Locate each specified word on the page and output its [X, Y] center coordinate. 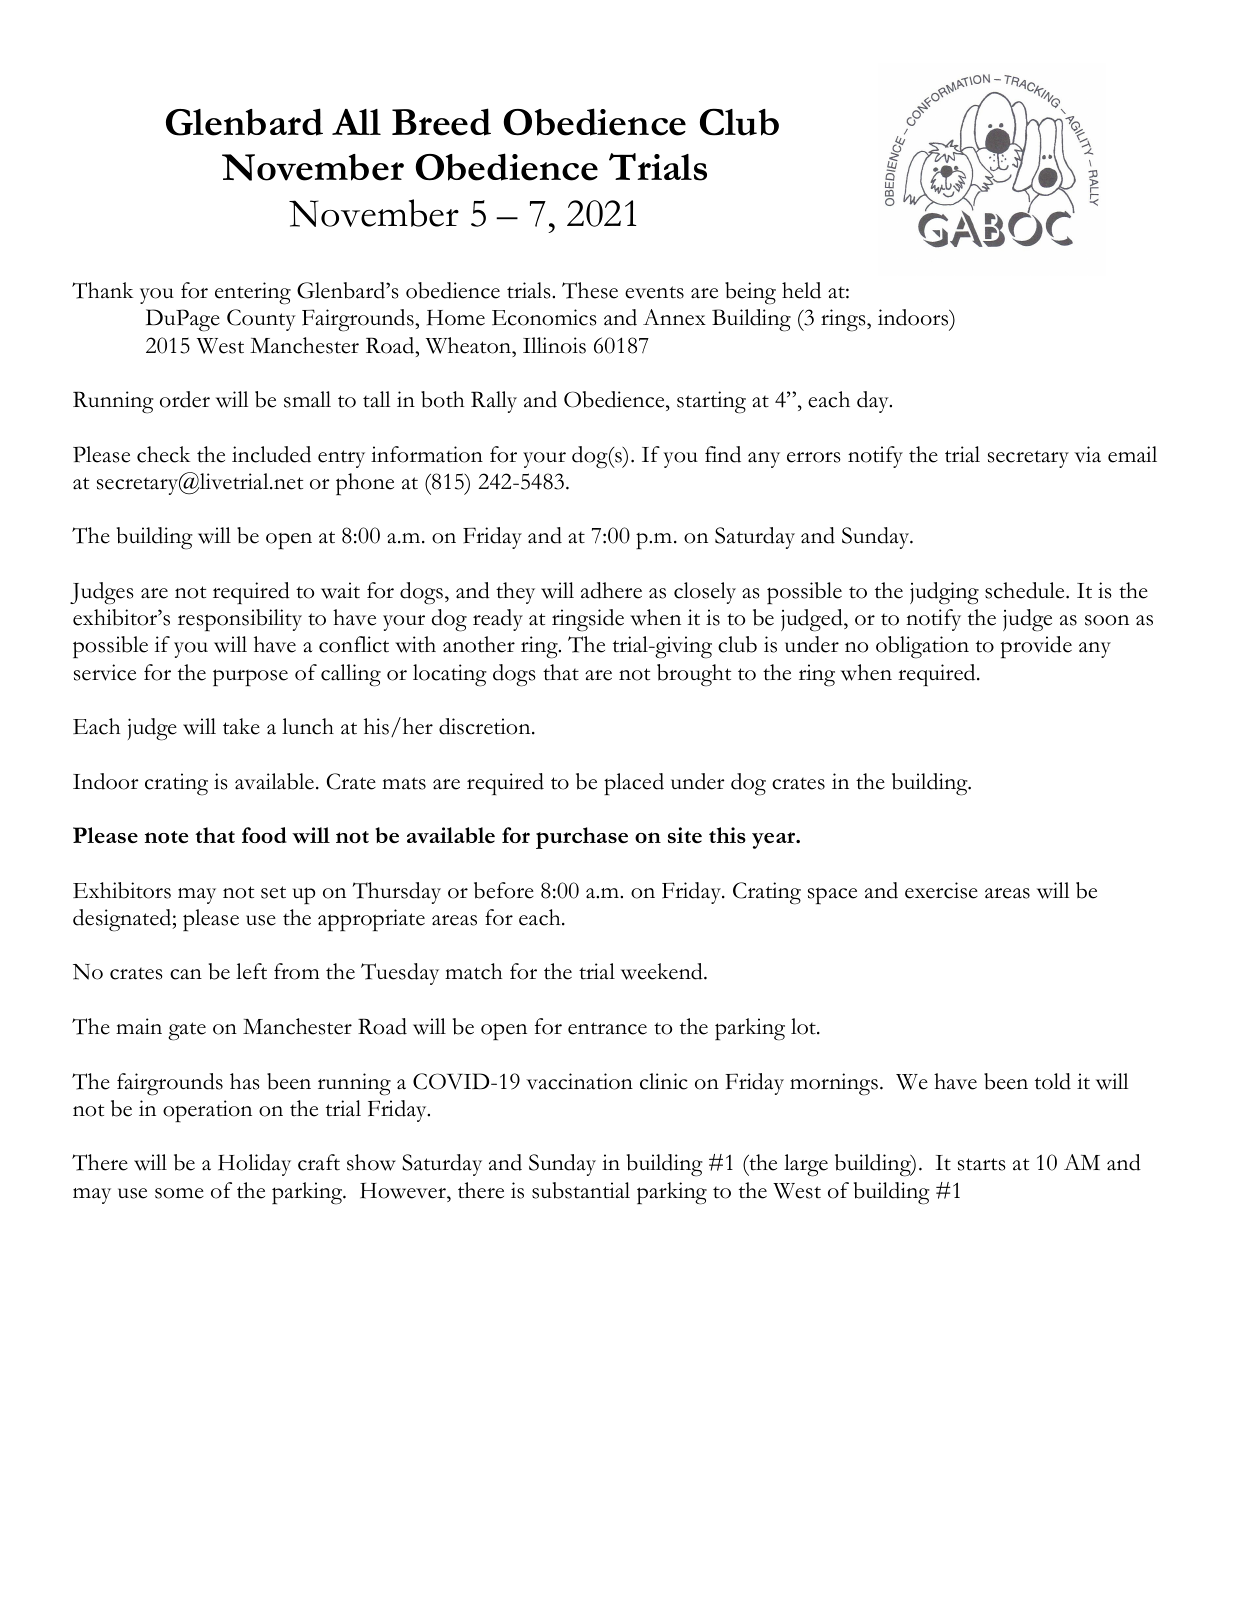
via [1087, 454]
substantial [581, 1190]
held [801, 290]
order [185, 399]
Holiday [254, 1165]
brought [694, 675]
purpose [250, 678]
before [504, 890]
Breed [441, 122]
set [273, 892]
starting [711, 402]
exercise [941, 890]
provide [1036, 647]
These [590, 290]
